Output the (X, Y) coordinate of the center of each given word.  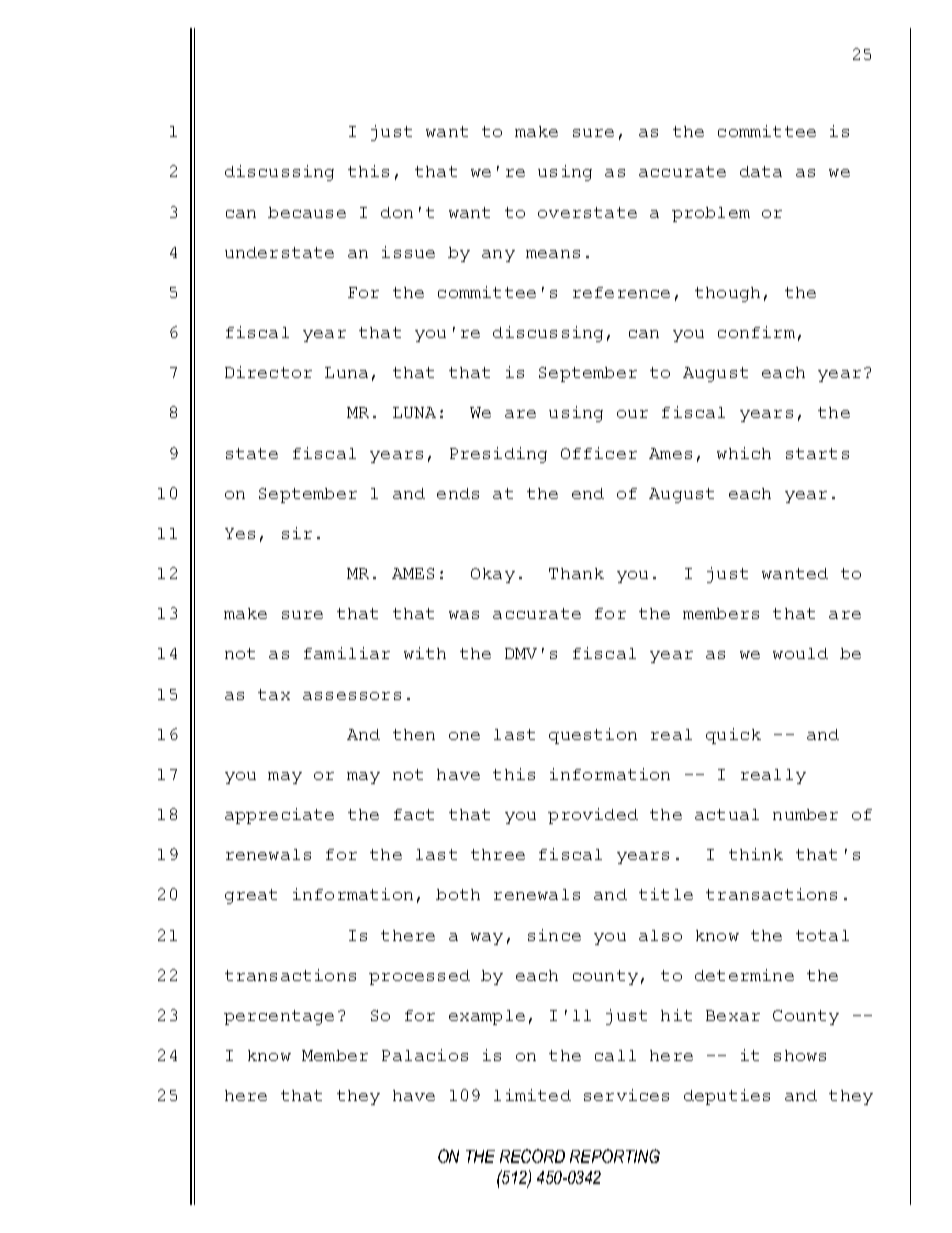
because (307, 212)
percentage (279, 1017)
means (553, 254)
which (744, 453)
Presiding (498, 455)
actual (727, 814)
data (761, 171)
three (498, 854)
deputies (727, 1097)
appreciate (279, 816)
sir (297, 533)
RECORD (532, 1156)
